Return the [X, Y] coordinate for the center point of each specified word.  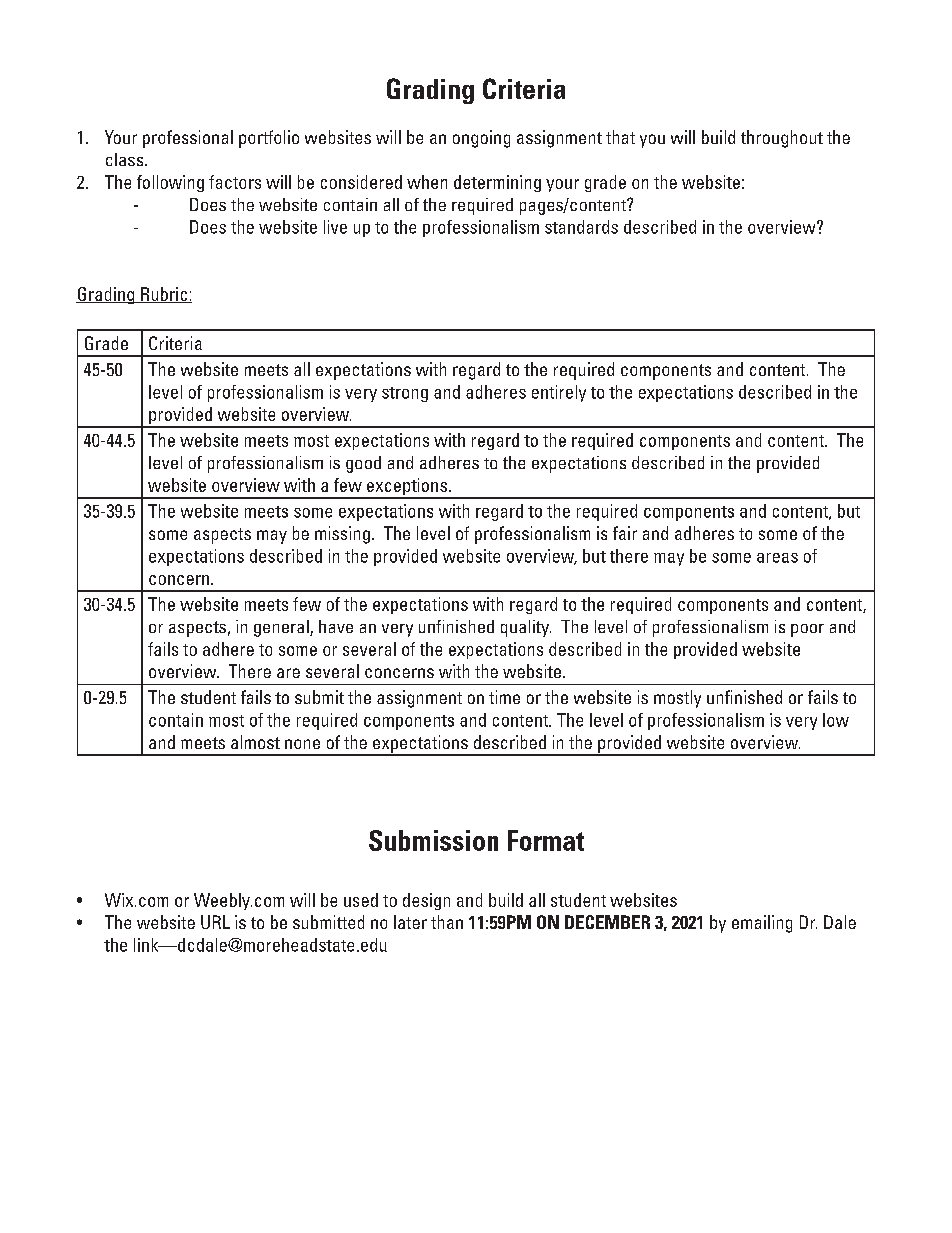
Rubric [164, 295]
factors [235, 182]
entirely [559, 393]
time [504, 697]
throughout [782, 139]
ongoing [481, 139]
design [426, 901]
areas [777, 558]
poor [807, 630]
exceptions [407, 488]
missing [342, 535]
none [302, 744]
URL [215, 922]
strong [405, 394]
